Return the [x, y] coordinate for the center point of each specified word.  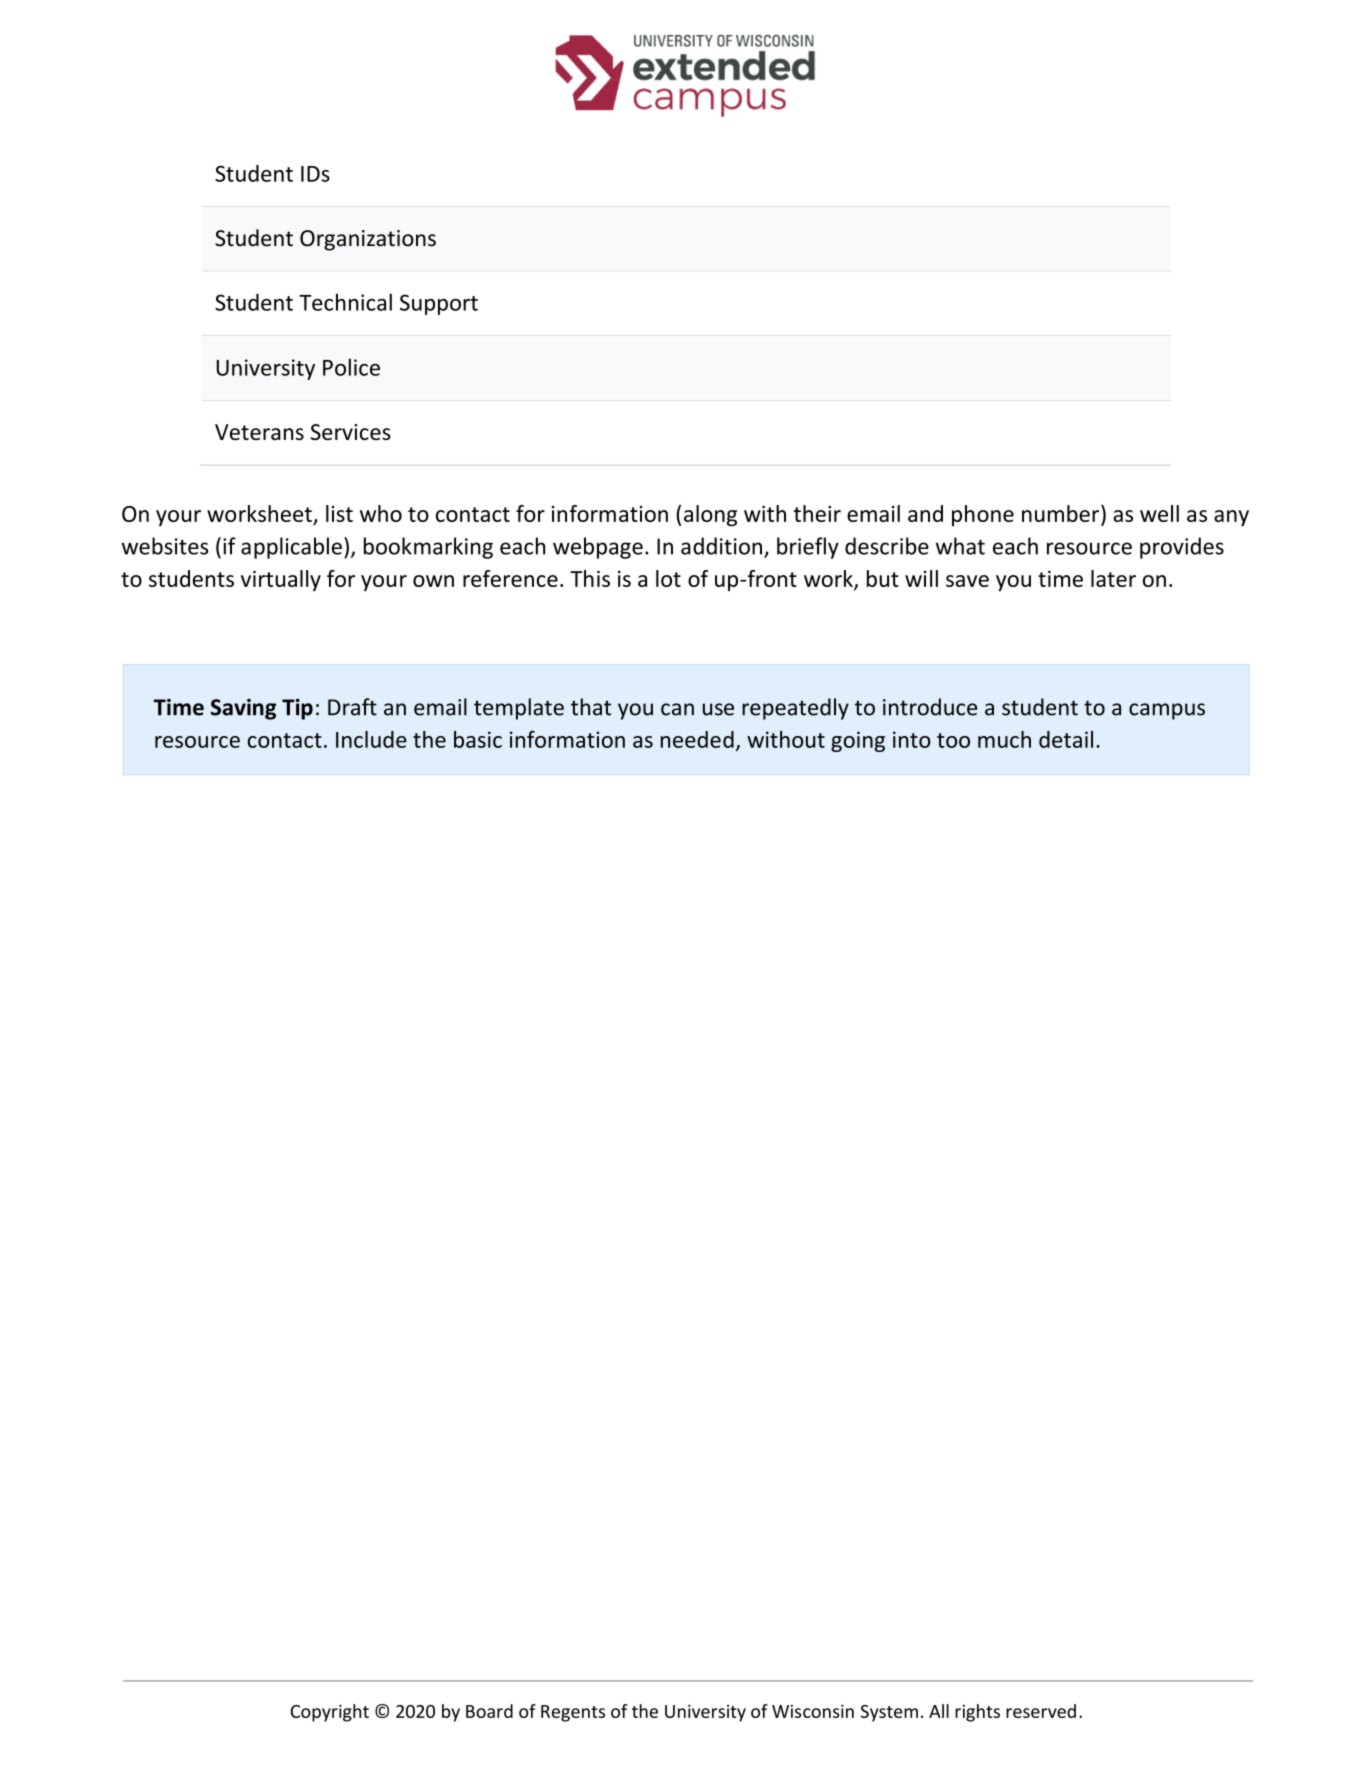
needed [697, 739]
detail [1066, 739]
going [858, 741]
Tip [297, 709]
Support [439, 304]
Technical [345, 302]
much [1004, 739]
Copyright [330, 1713]
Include [371, 739]
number [1062, 513]
